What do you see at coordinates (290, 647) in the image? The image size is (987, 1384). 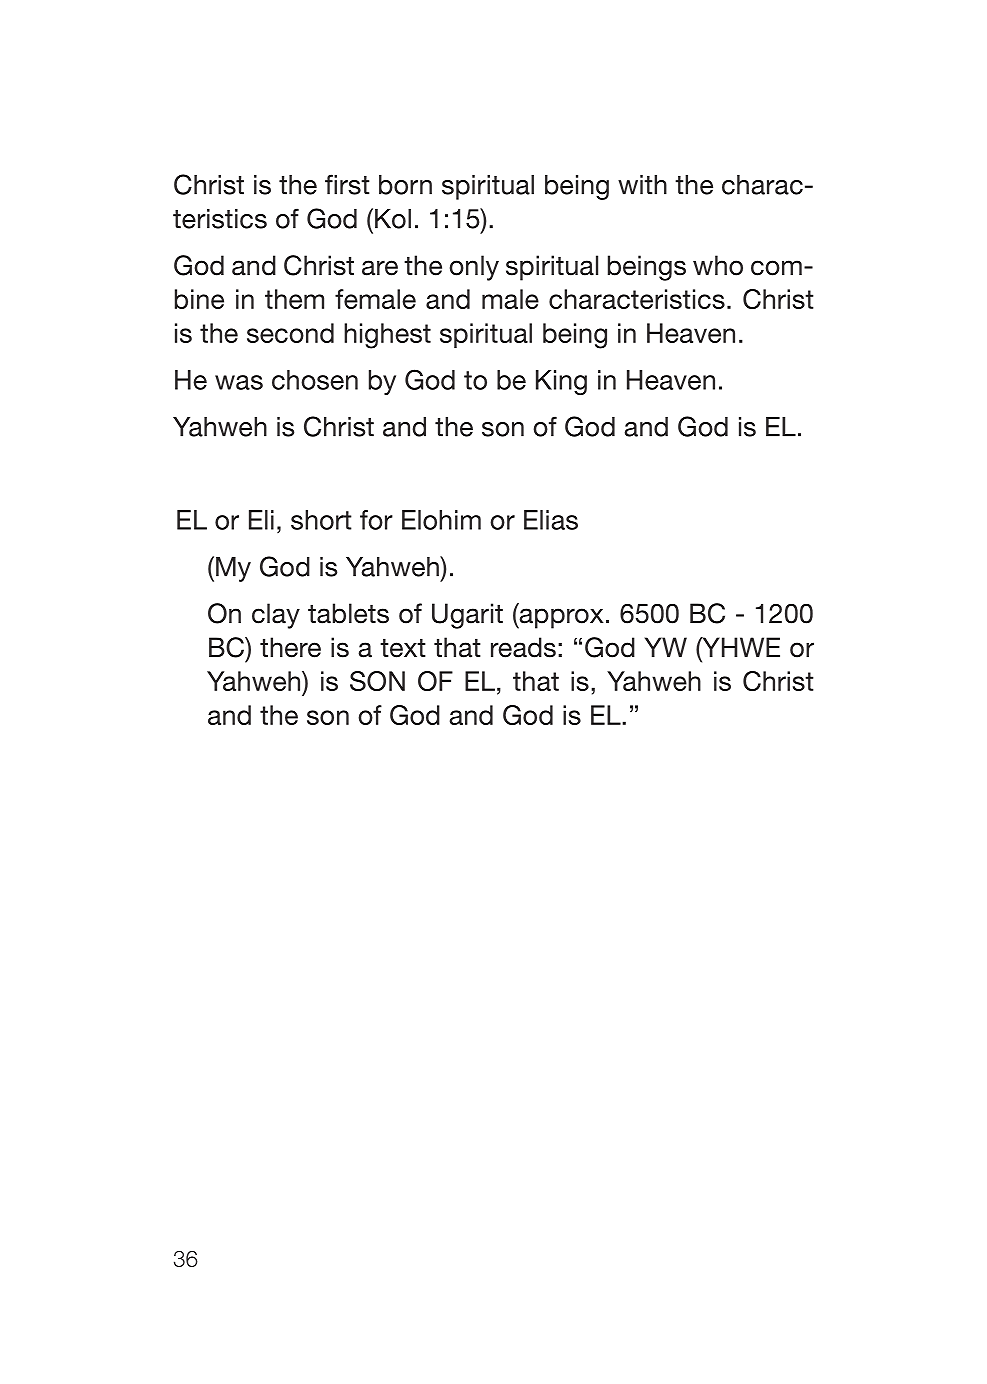 I see `there` at bounding box center [290, 647].
